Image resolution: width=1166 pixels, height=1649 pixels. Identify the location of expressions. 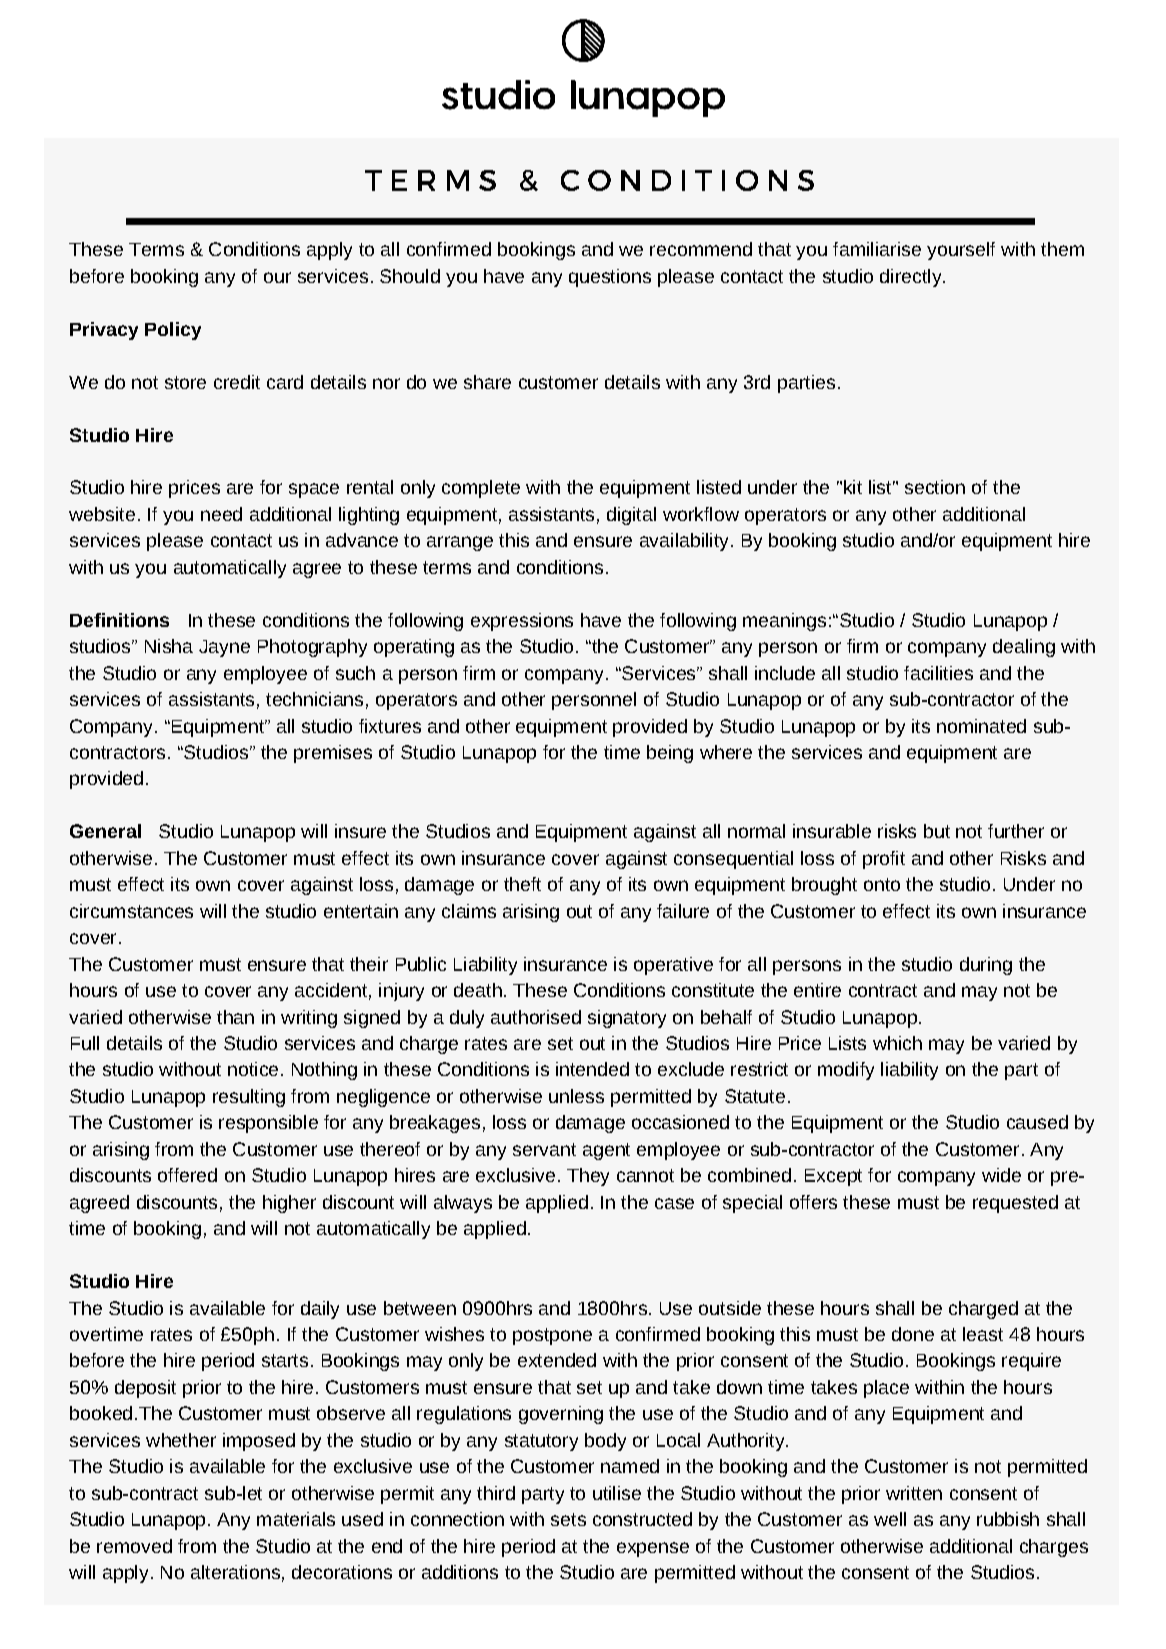
(522, 622).
